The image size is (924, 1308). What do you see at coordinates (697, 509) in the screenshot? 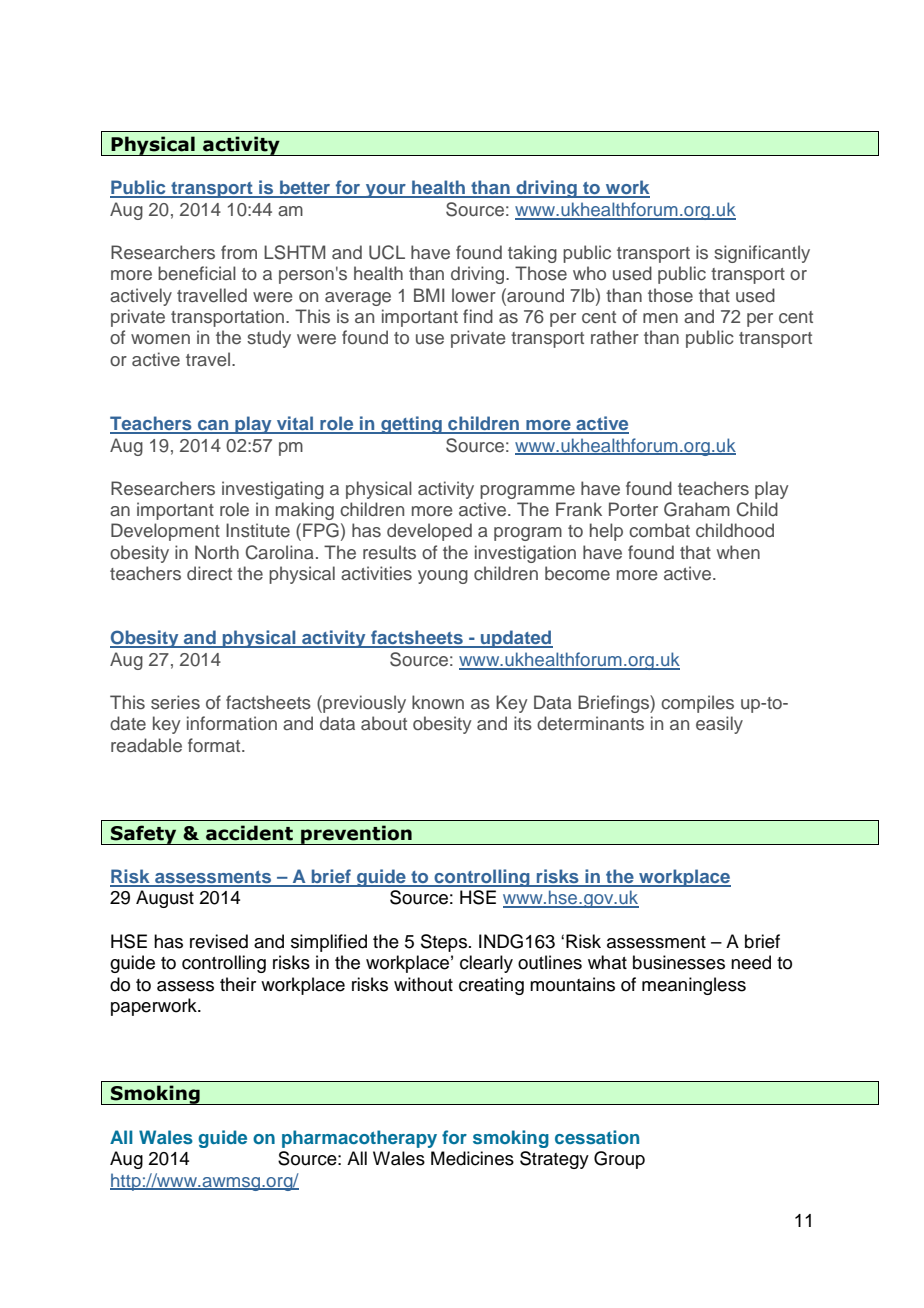
I see `Graham` at bounding box center [697, 509].
